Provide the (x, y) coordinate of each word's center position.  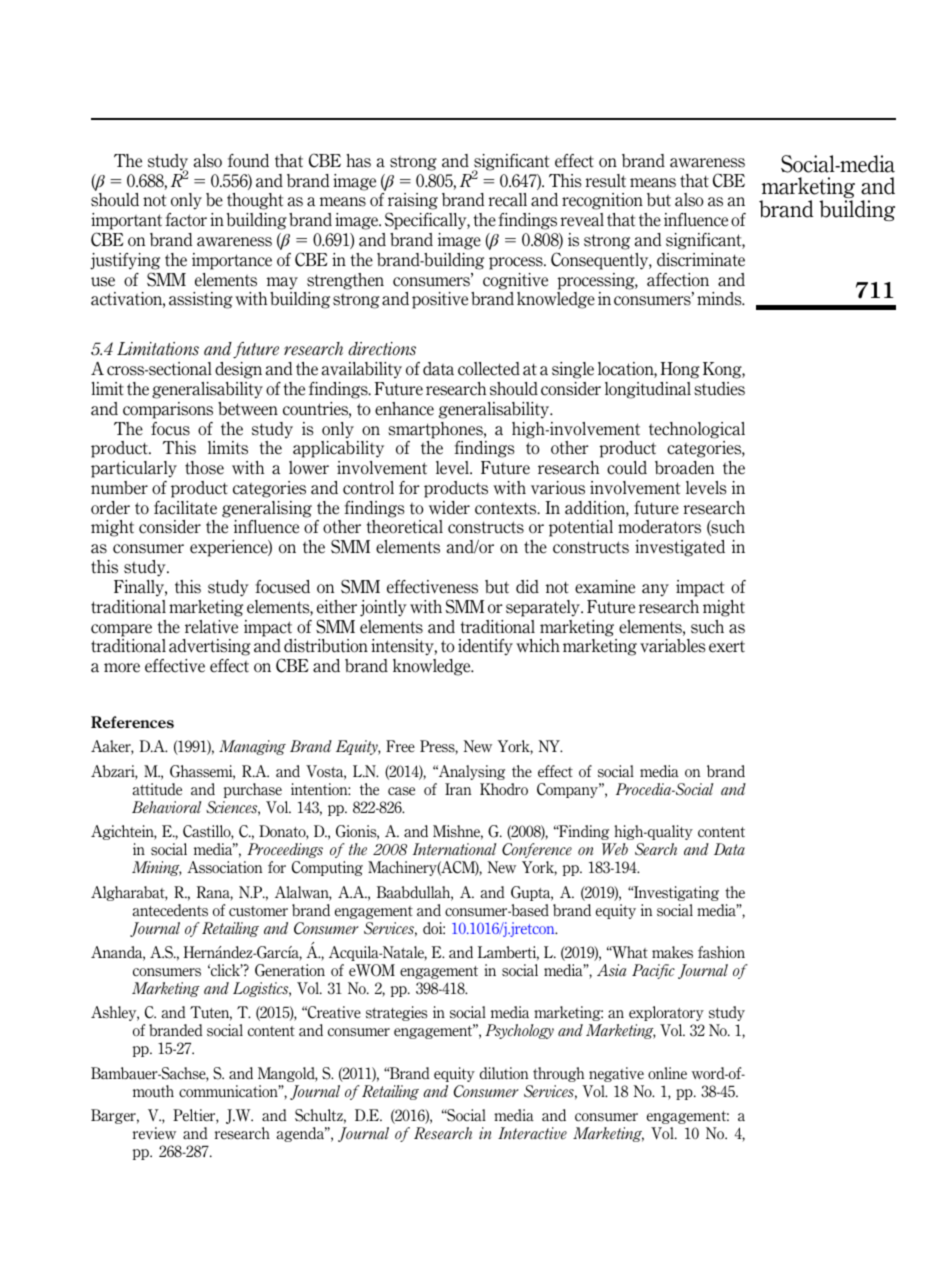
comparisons (168, 410)
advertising (210, 647)
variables (673, 646)
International (455, 849)
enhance (404, 409)
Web (615, 849)
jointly (383, 608)
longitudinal (648, 390)
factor (186, 220)
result (605, 181)
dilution (504, 1073)
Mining (157, 868)
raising (413, 203)
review (154, 1133)
